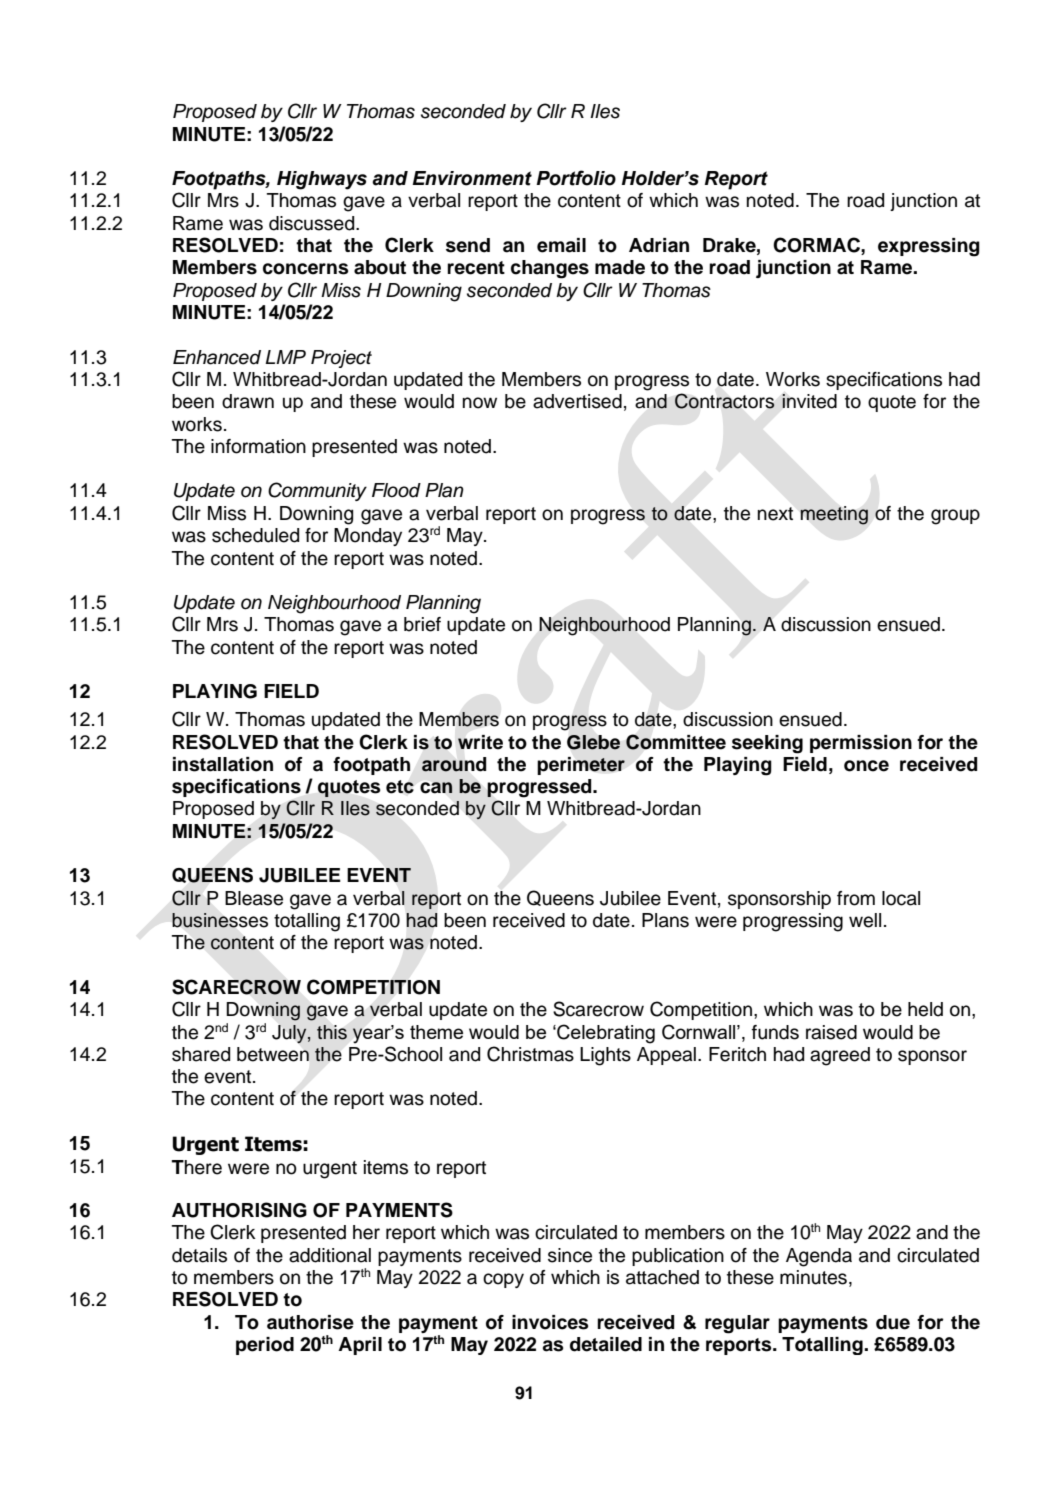 This document has height=1485, width=1050. I want to click on businesses, so click(220, 920).
